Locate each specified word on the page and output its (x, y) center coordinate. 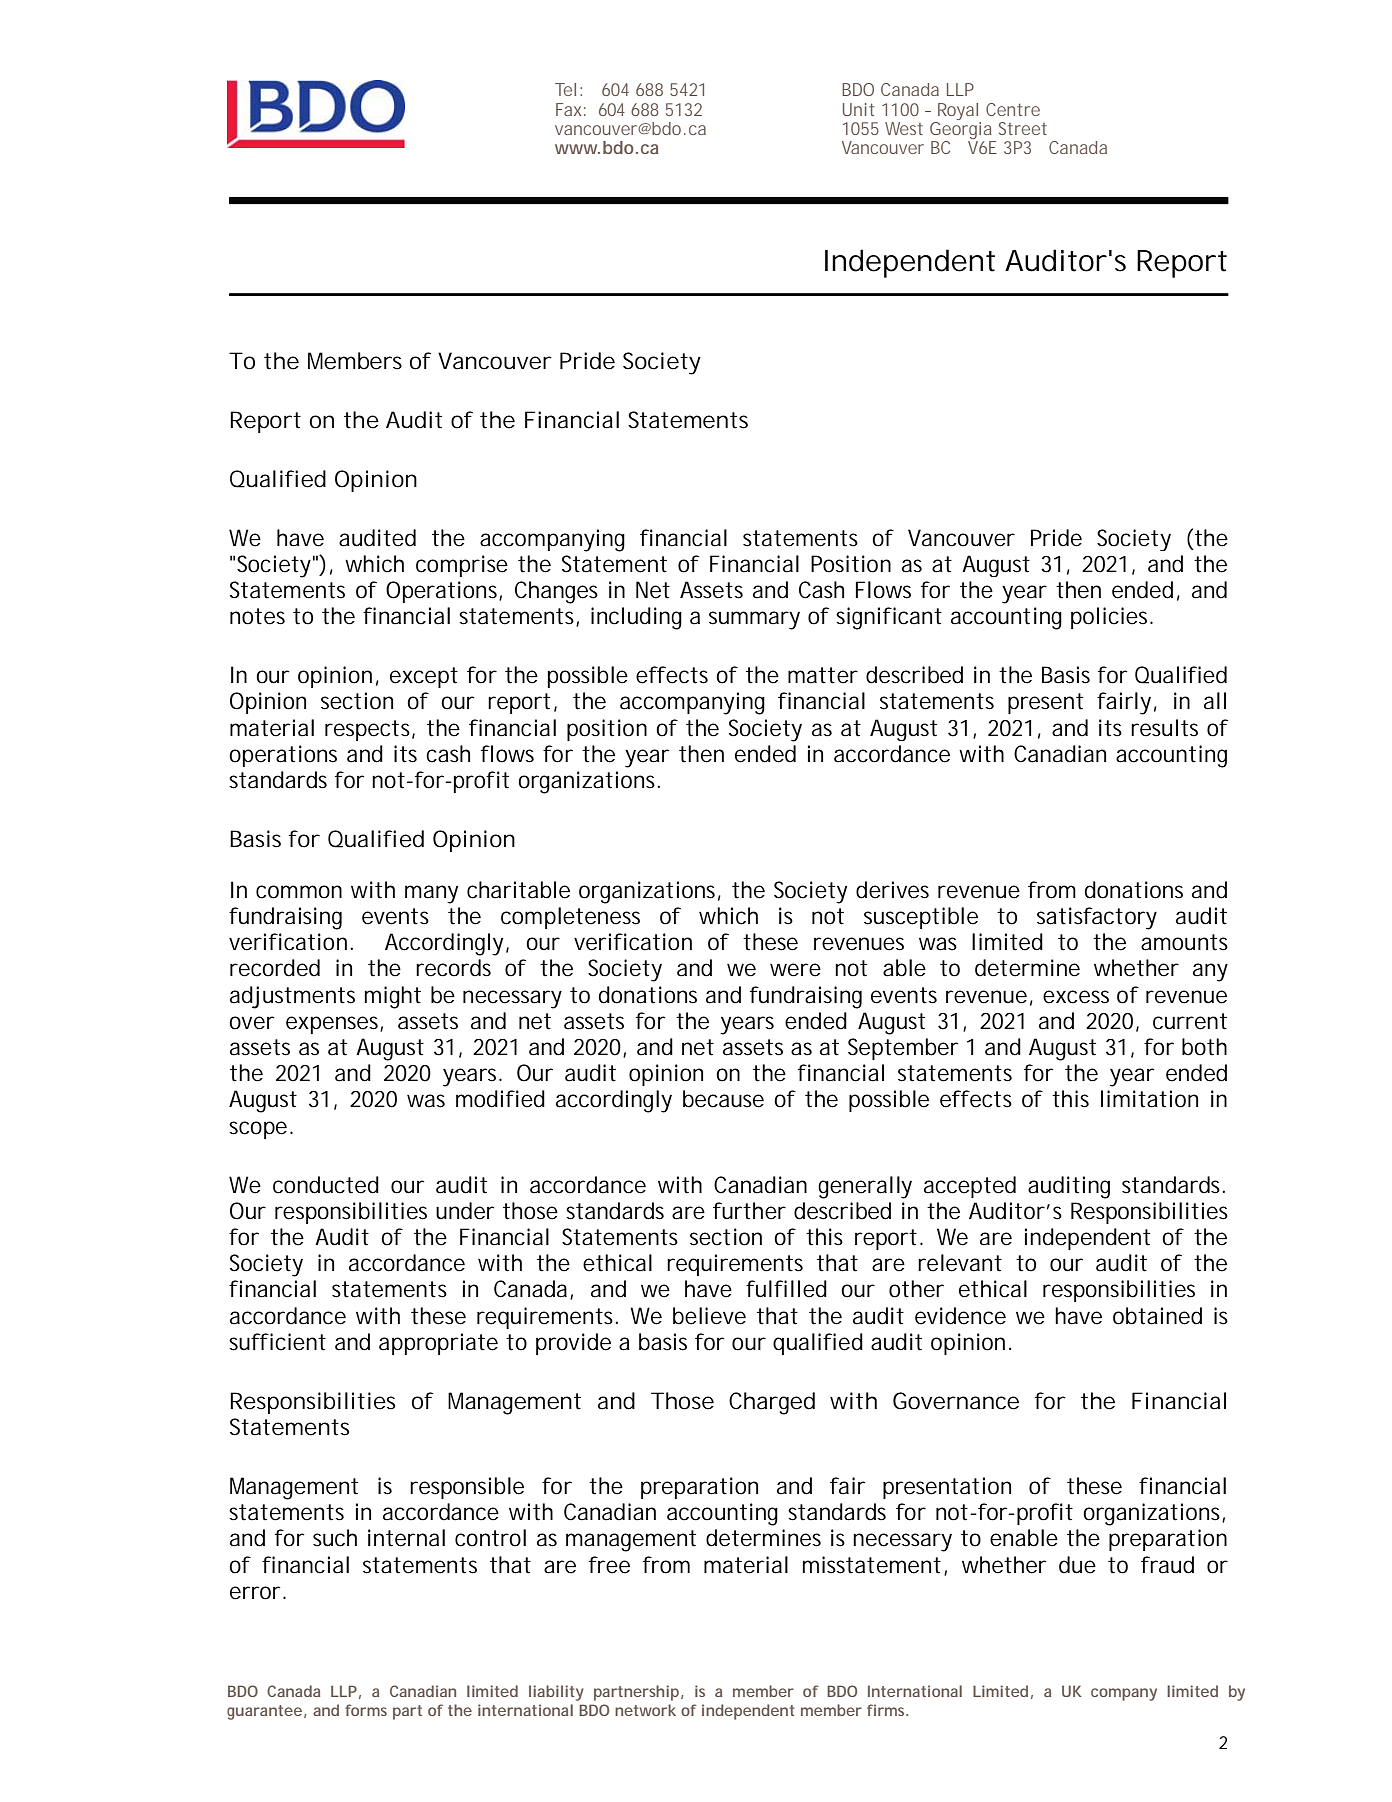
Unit (858, 109)
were (795, 970)
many (431, 894)
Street (1023, 128)
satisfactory (1097, 918)
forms (366, 1710)
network (645, 1710)
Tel (565, 89)
